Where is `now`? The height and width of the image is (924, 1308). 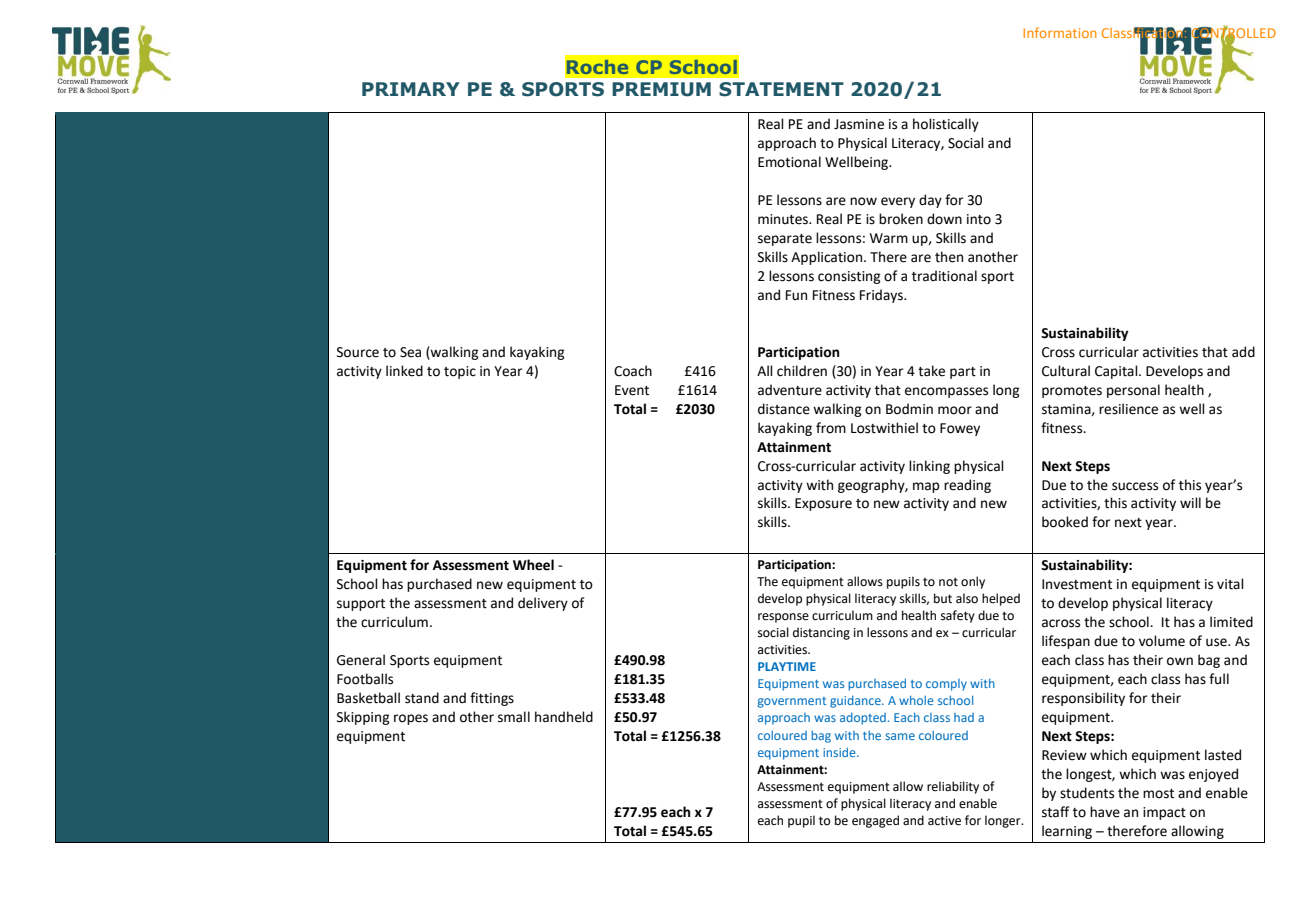 now is located at coordinates (863, 201).
